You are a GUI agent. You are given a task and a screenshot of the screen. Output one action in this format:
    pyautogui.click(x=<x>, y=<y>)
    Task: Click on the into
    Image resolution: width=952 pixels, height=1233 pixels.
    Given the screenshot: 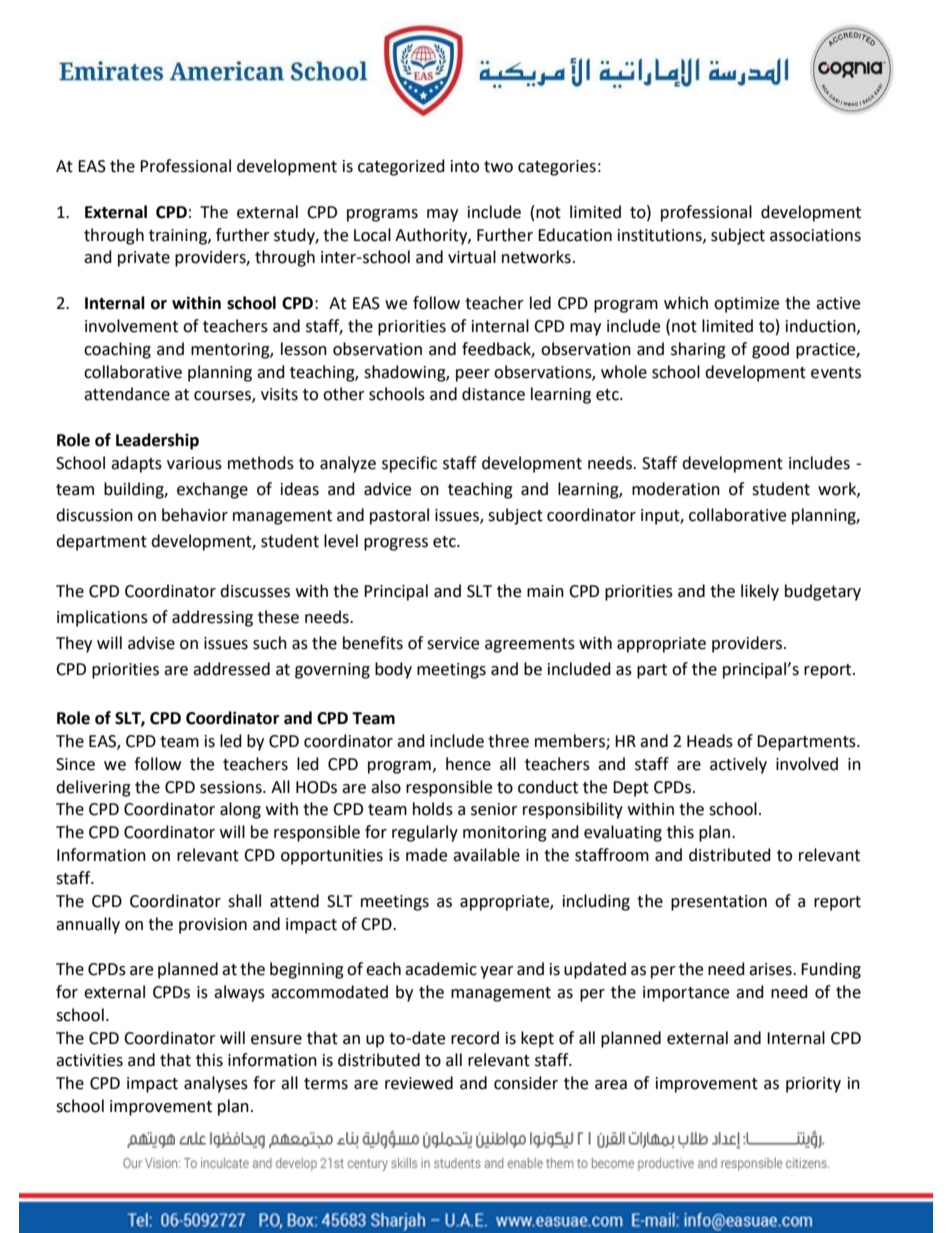 What is the action you would take?
    pyautogui.click(x=465, y=166)
